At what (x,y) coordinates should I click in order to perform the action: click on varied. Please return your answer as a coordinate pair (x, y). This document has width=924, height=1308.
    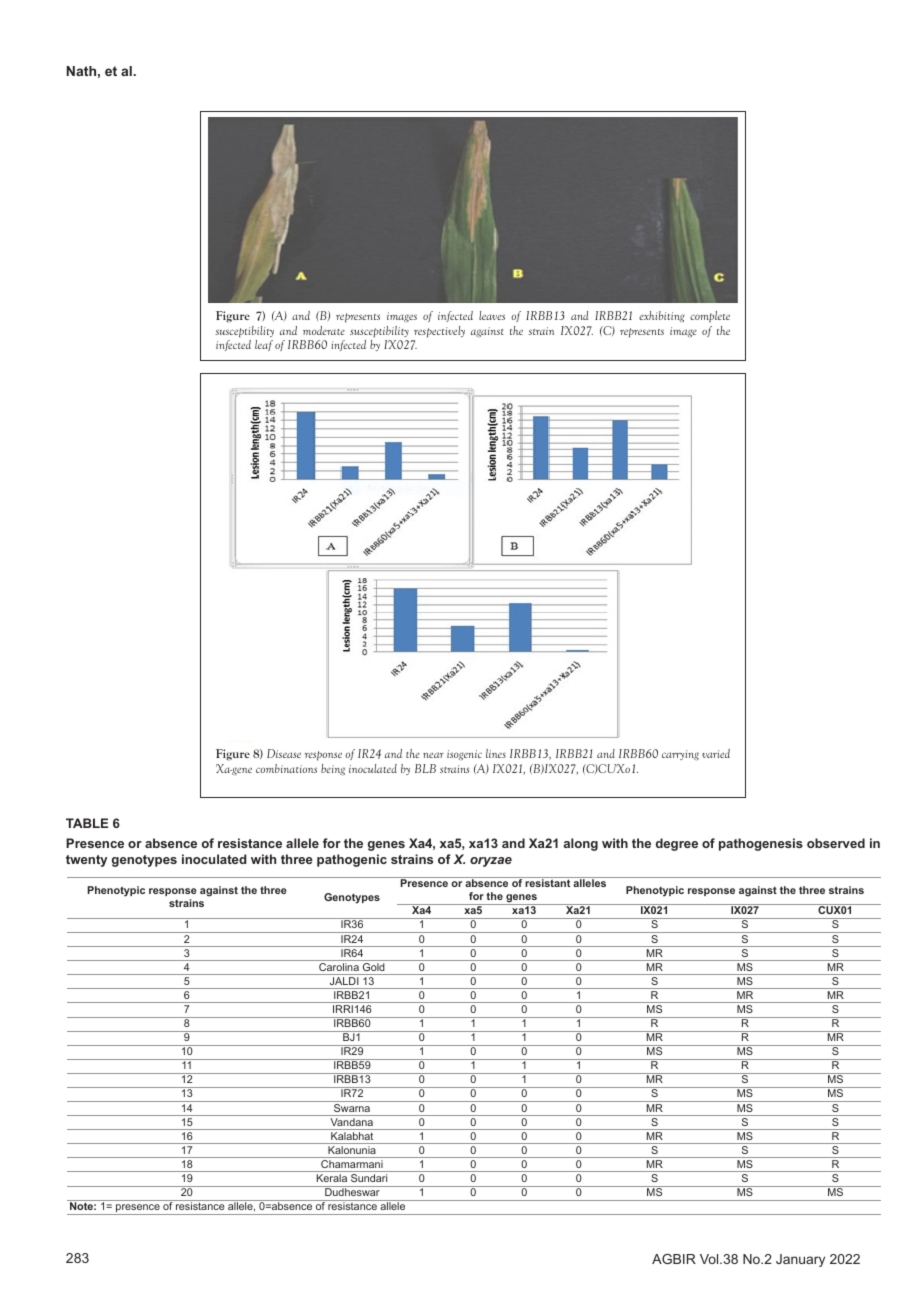
    Looking at the image, I should click on (716, 753).
